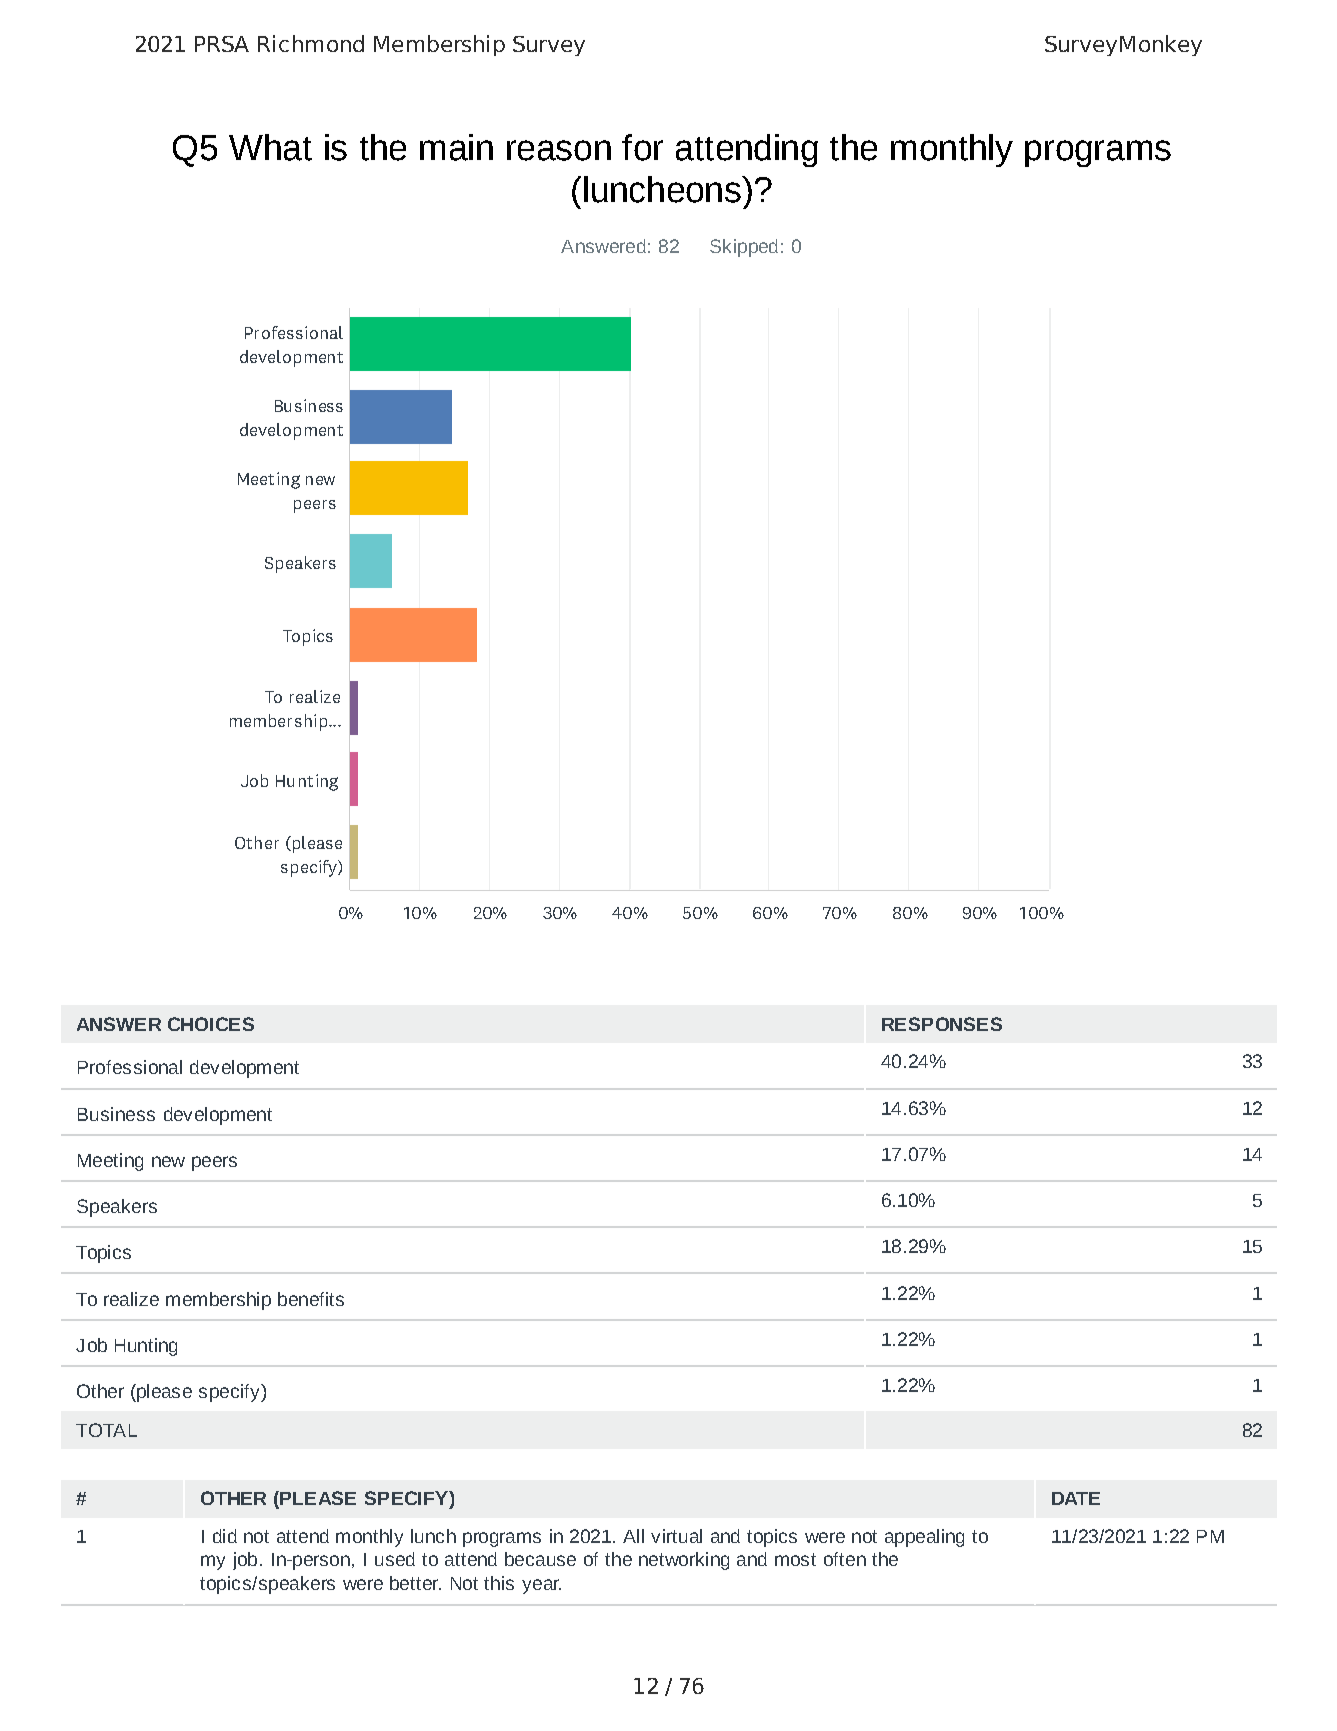 This document has height=1731, width=1337. Describe the element at coordinates (942, 1024) in the document. I see `RESPONSES` at that location.
